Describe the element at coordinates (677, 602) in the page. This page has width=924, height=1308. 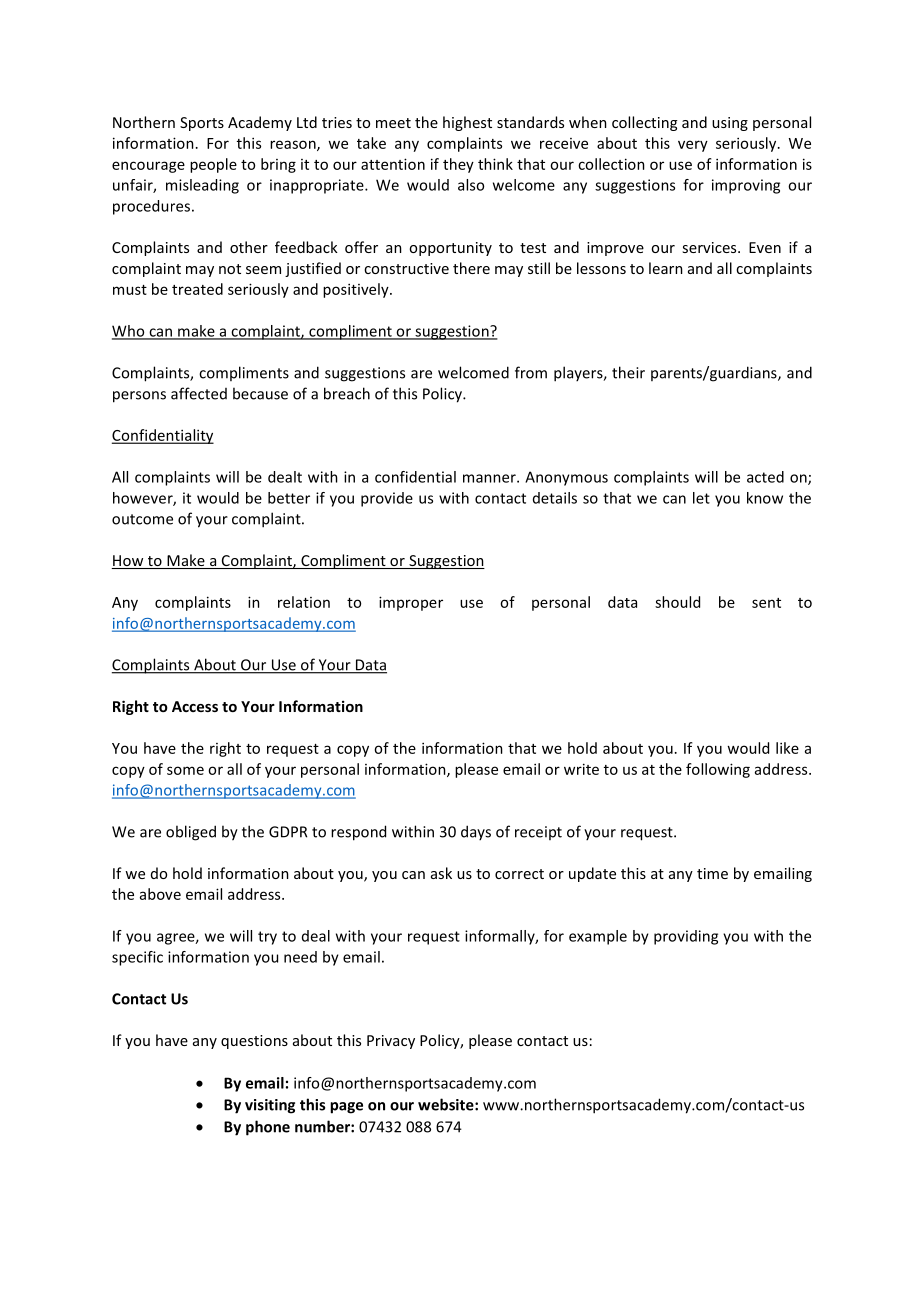
I see `should` at that location.
